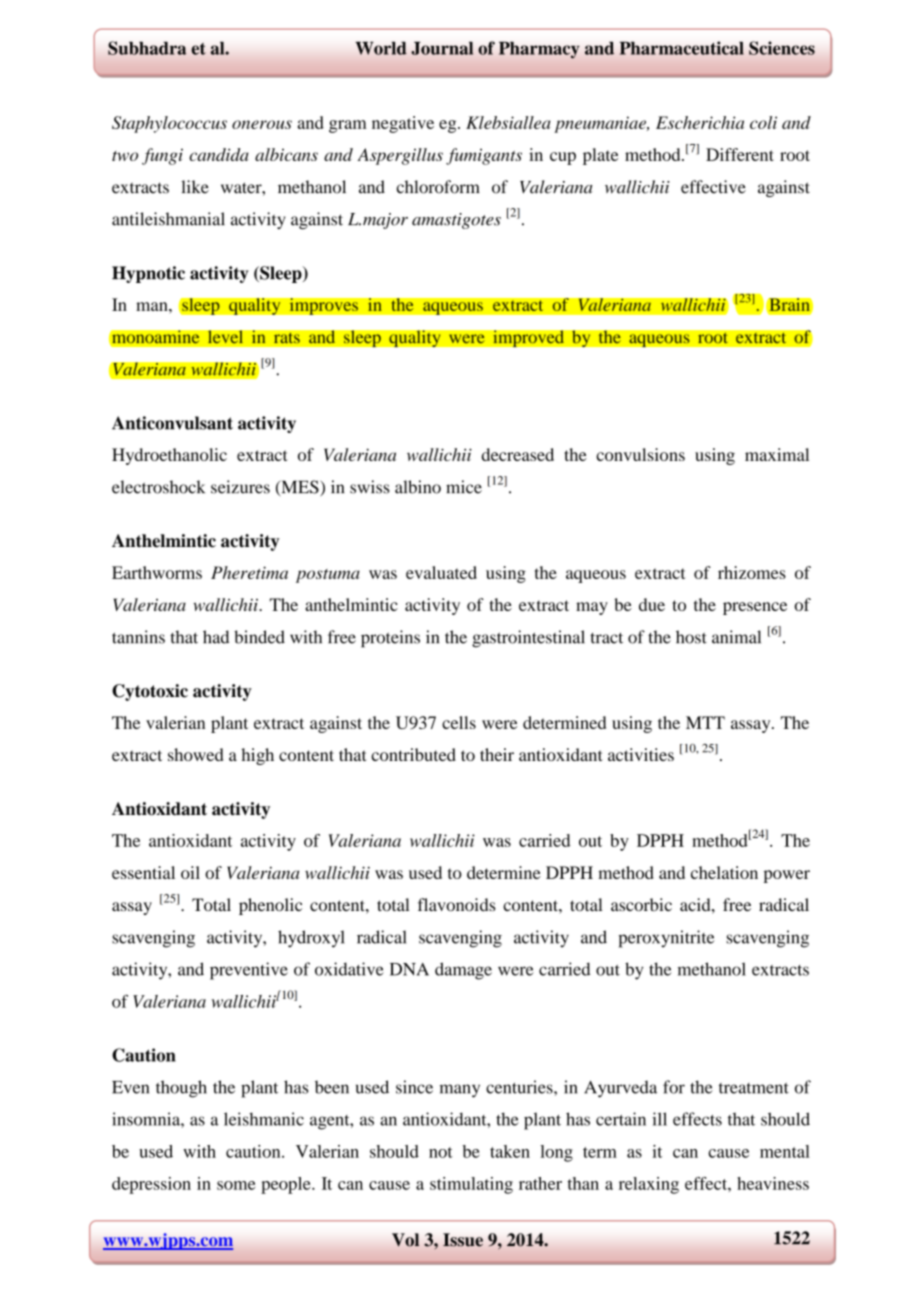 This image has height=1307, width=924. I want to click on Journal, so click(442, 48).
